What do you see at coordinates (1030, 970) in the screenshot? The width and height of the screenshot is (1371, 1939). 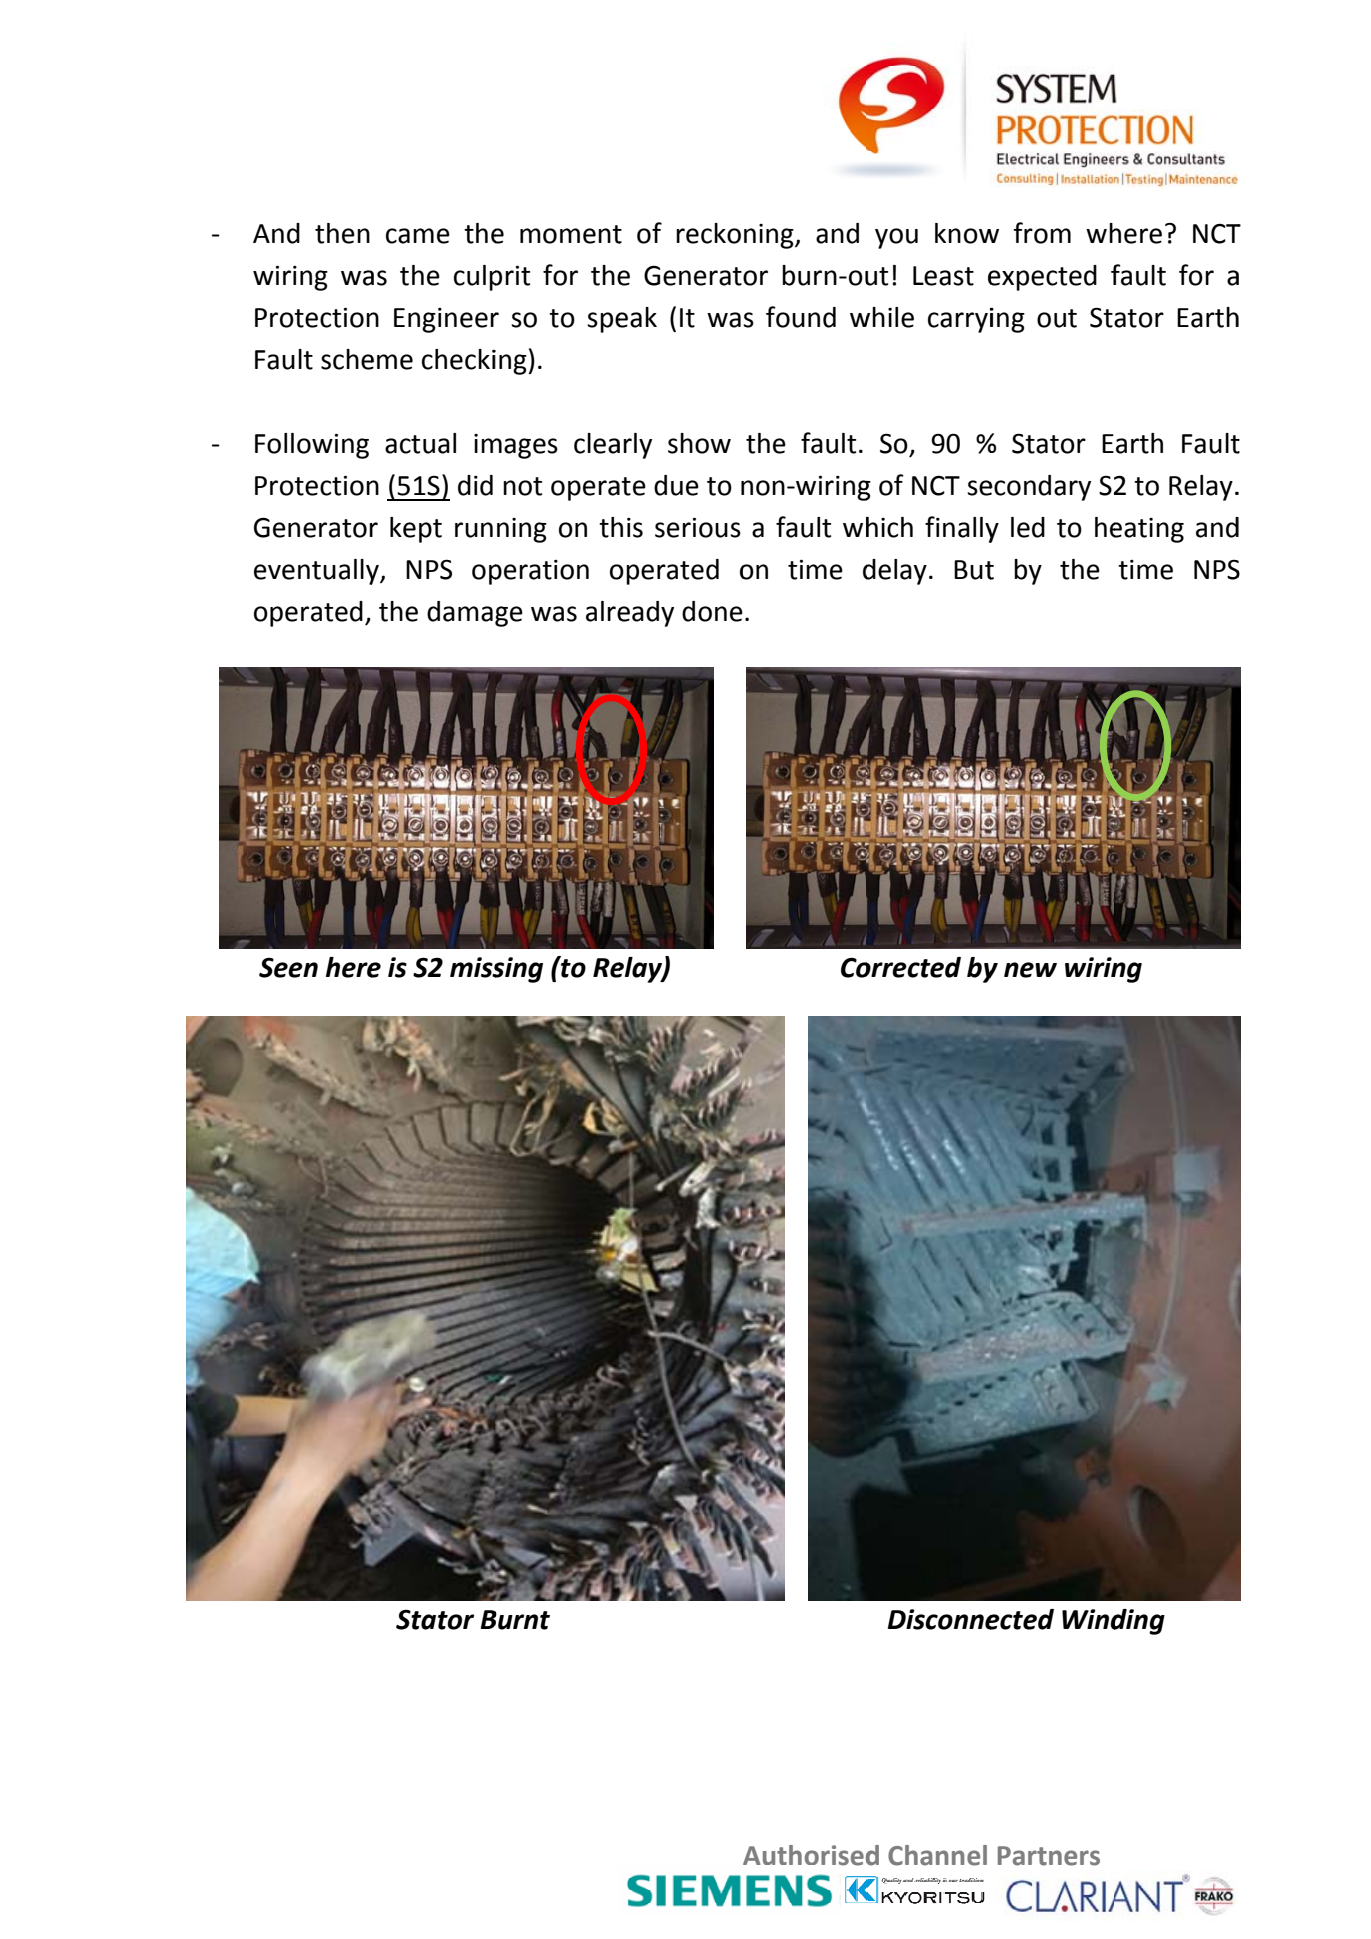 I see `new` at bounding box center [1030, 970].
